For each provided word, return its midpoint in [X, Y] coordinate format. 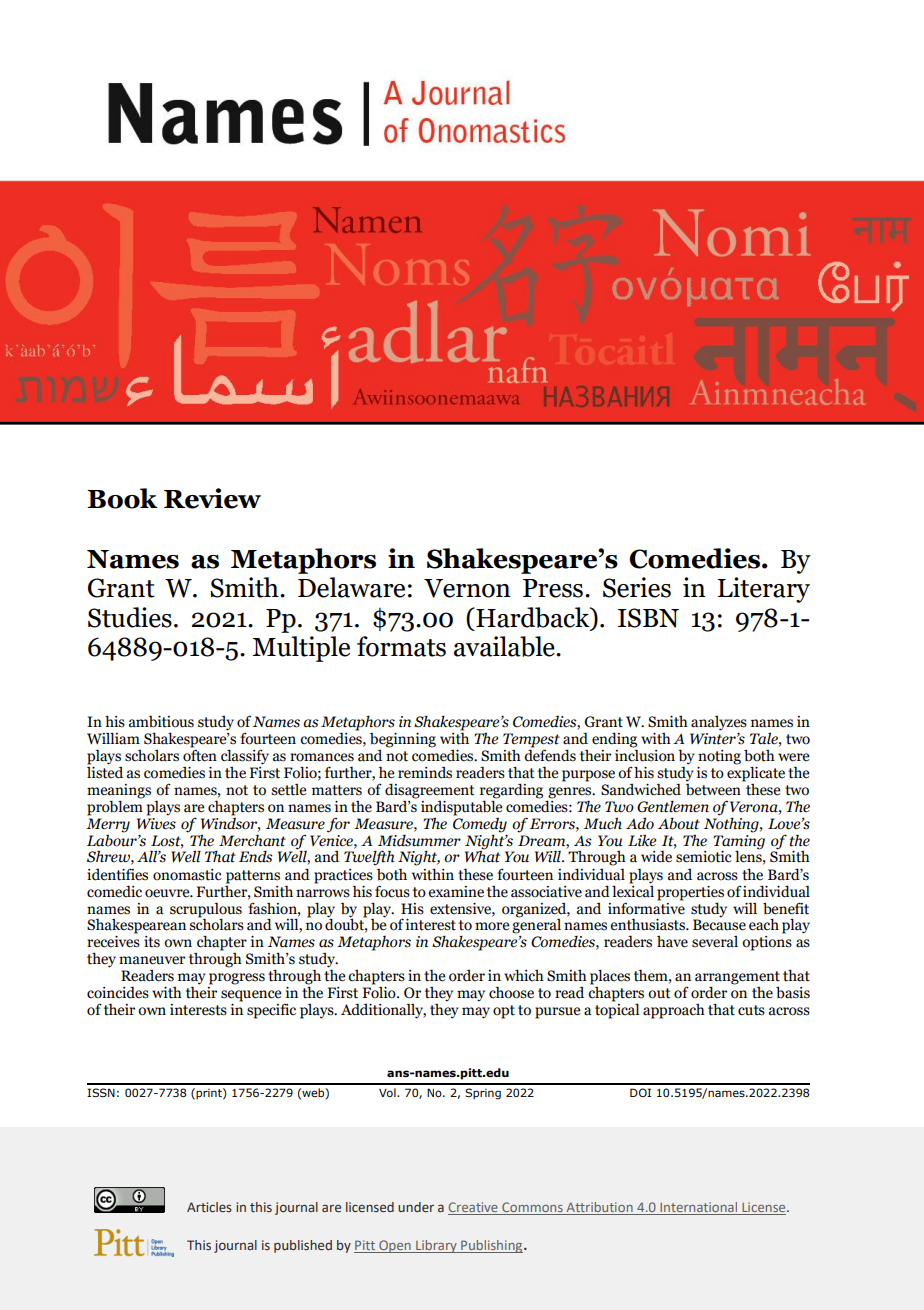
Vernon [467, 588]
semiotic [704, 857]
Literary [764, 590]
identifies [117, 874]
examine [456, 892]
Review [212, 498]
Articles [209, 1207]
